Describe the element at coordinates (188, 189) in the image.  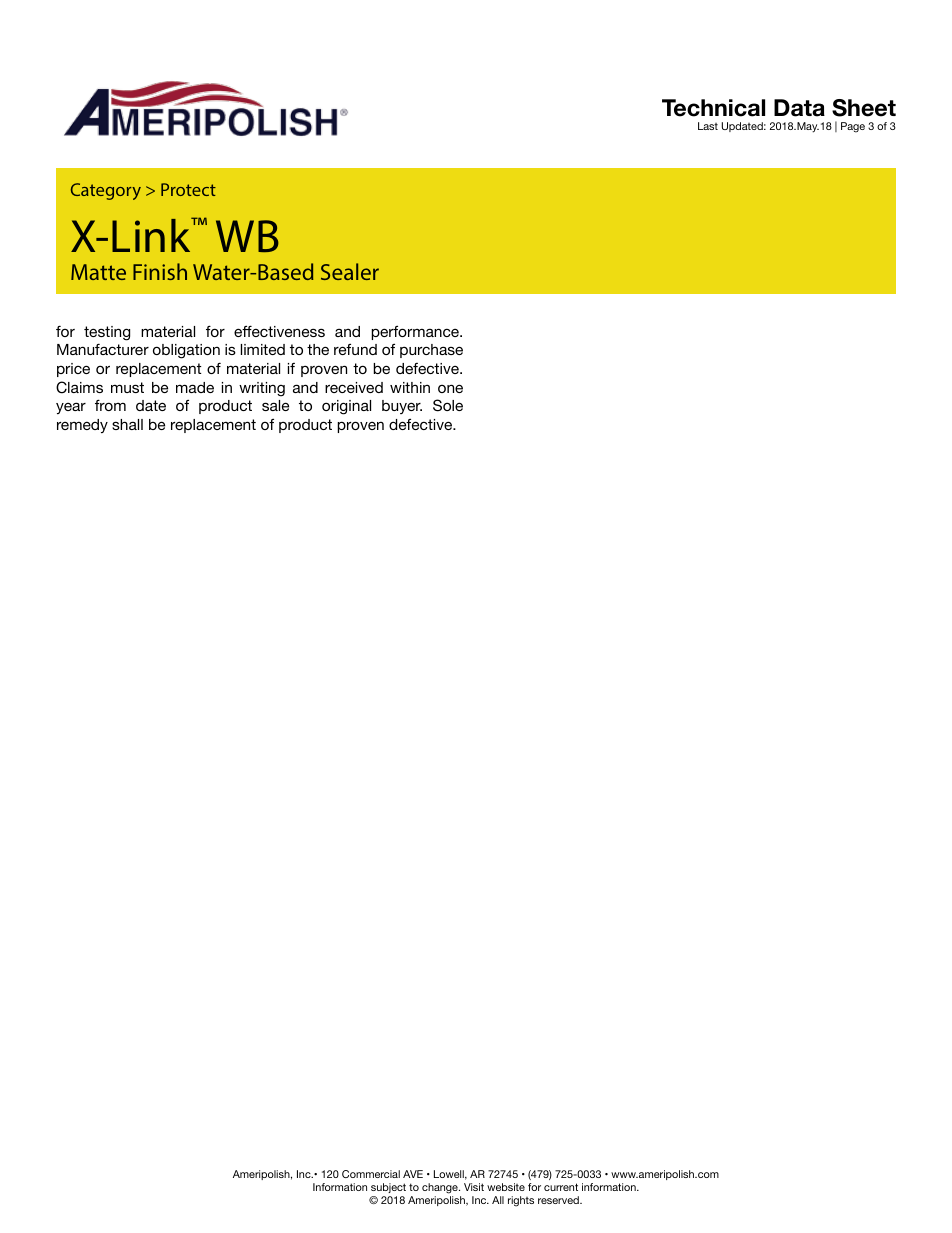
I see `Protect` at that location.
